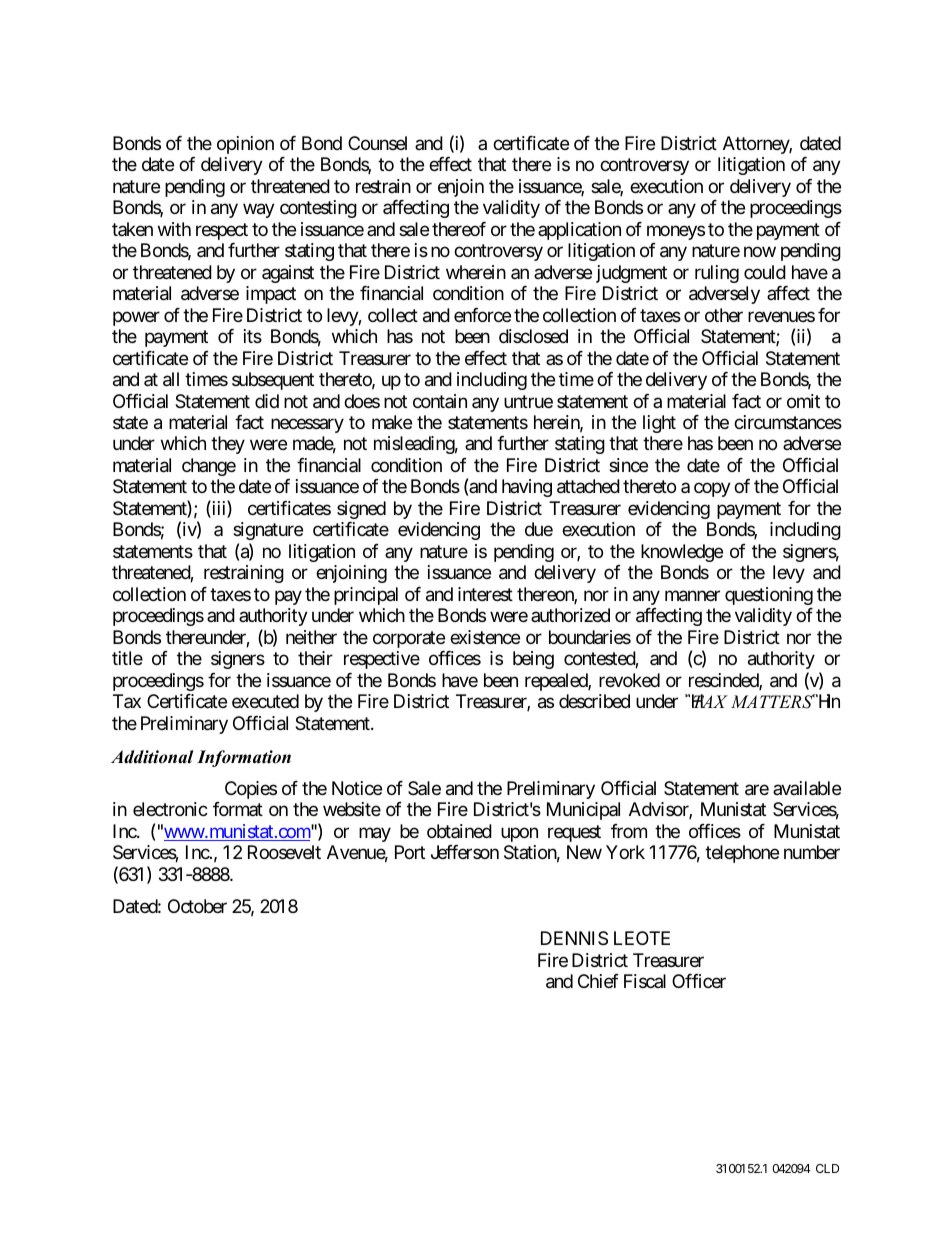 The height and width of the screenshot is (1233, 952). I want to click on executed, so click(265, 701).
